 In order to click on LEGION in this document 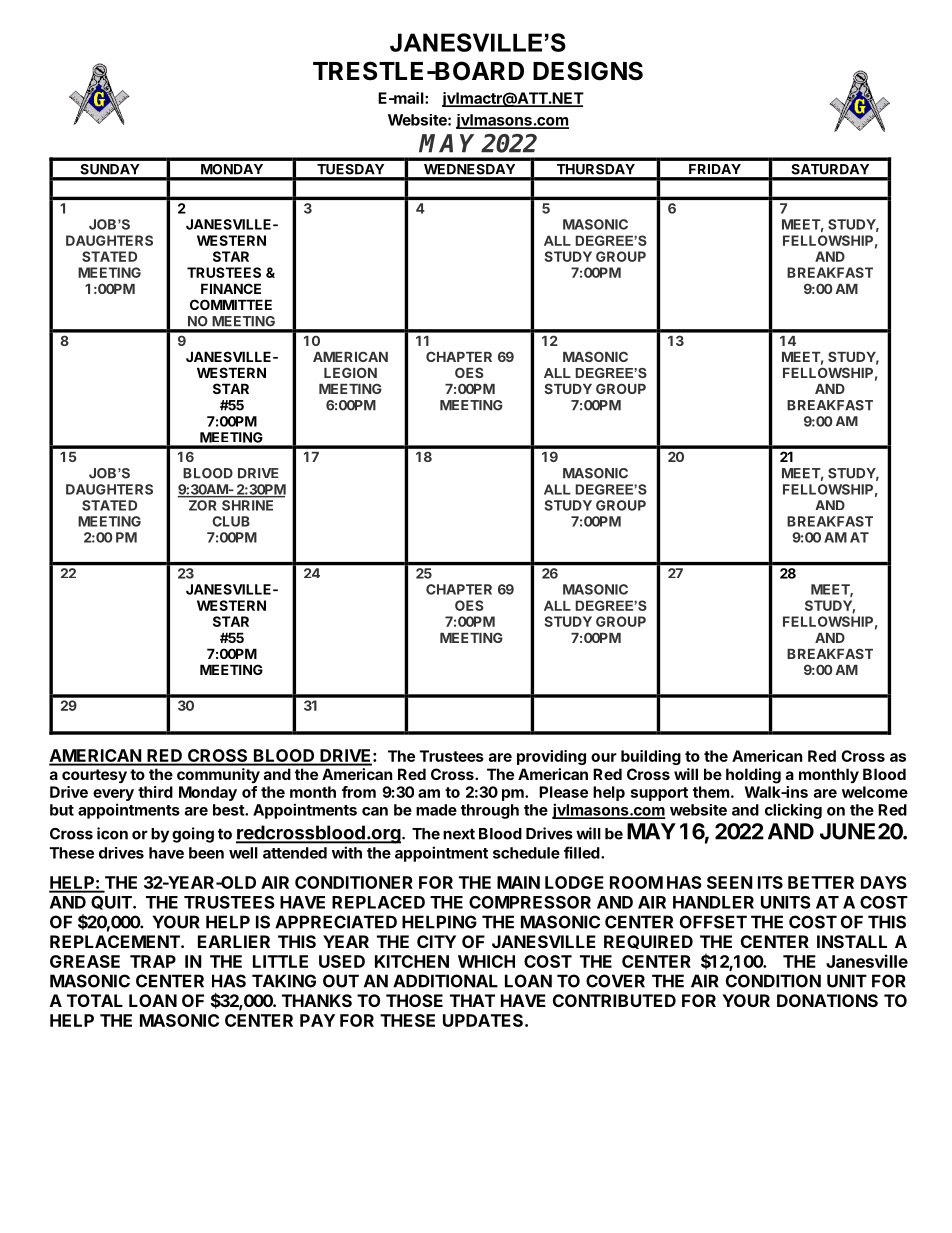, I will do `click(350, 372)`.
